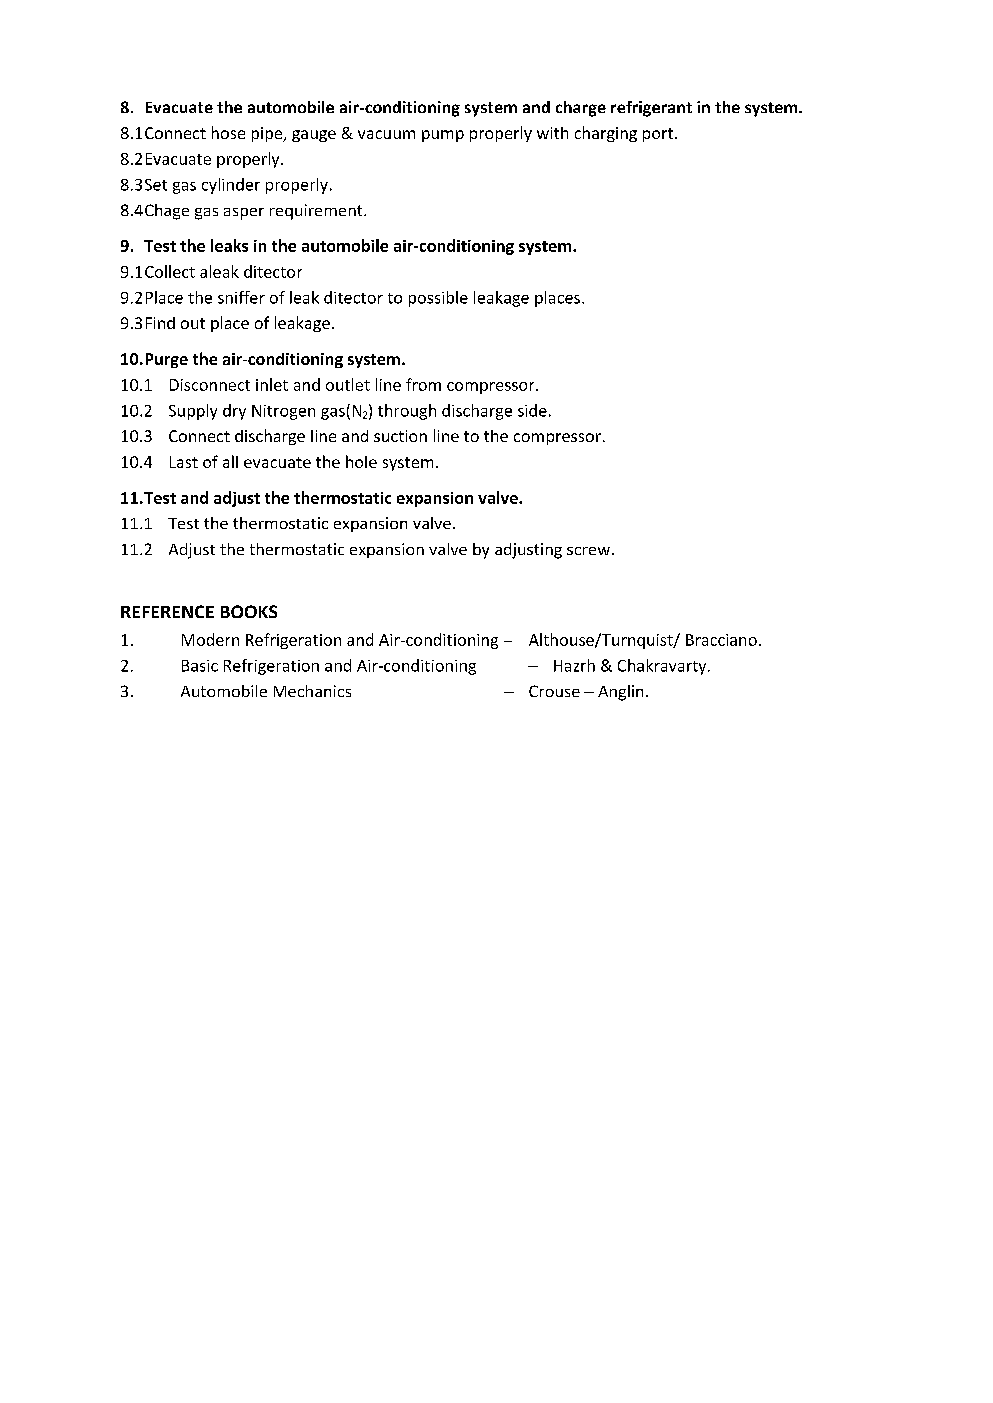 The image size is (993, 1403). Describe the element at coordinates (249, 611) in the page. I see `BOOKS` at that location.
